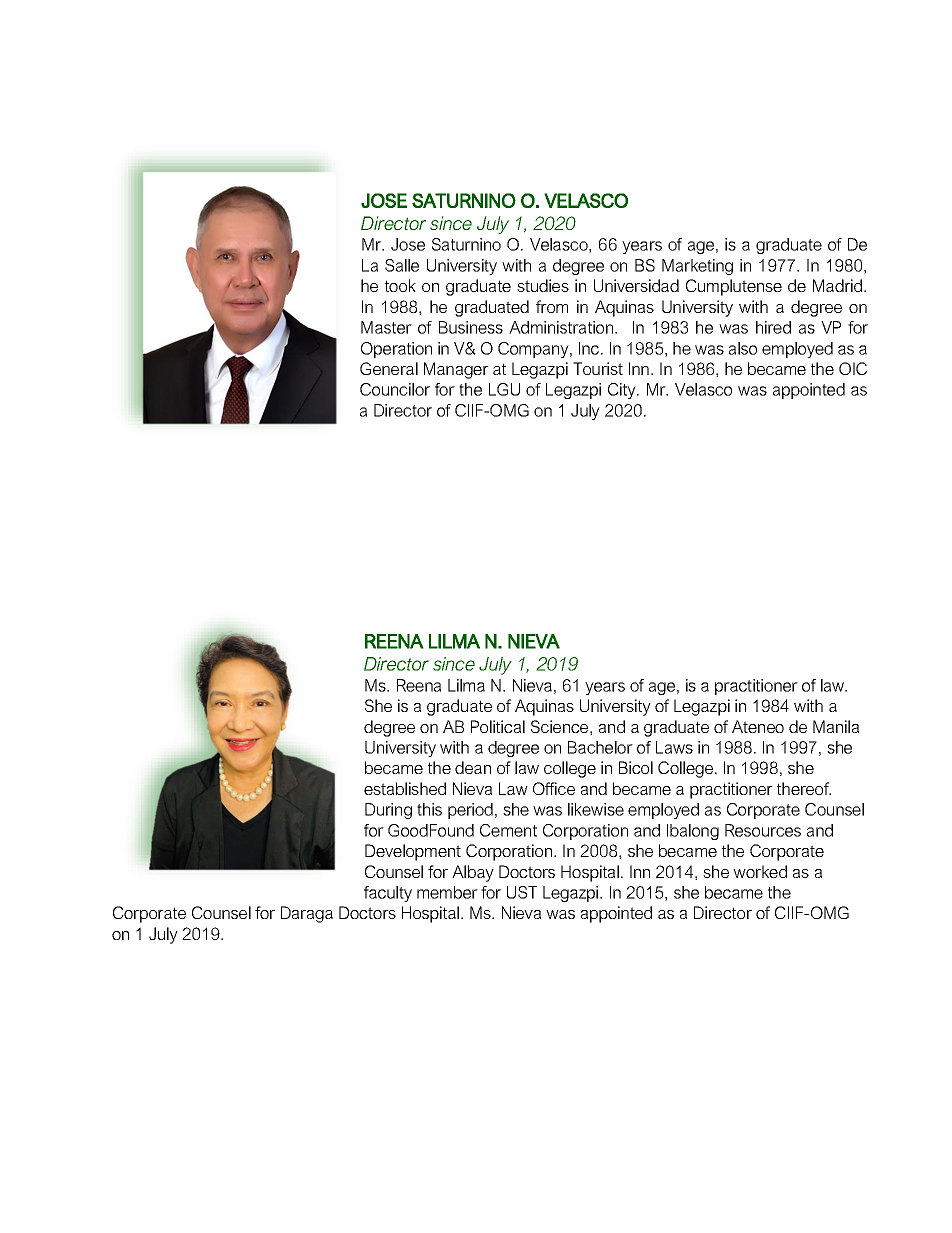  I want to click on dean, so click(473, 767).
